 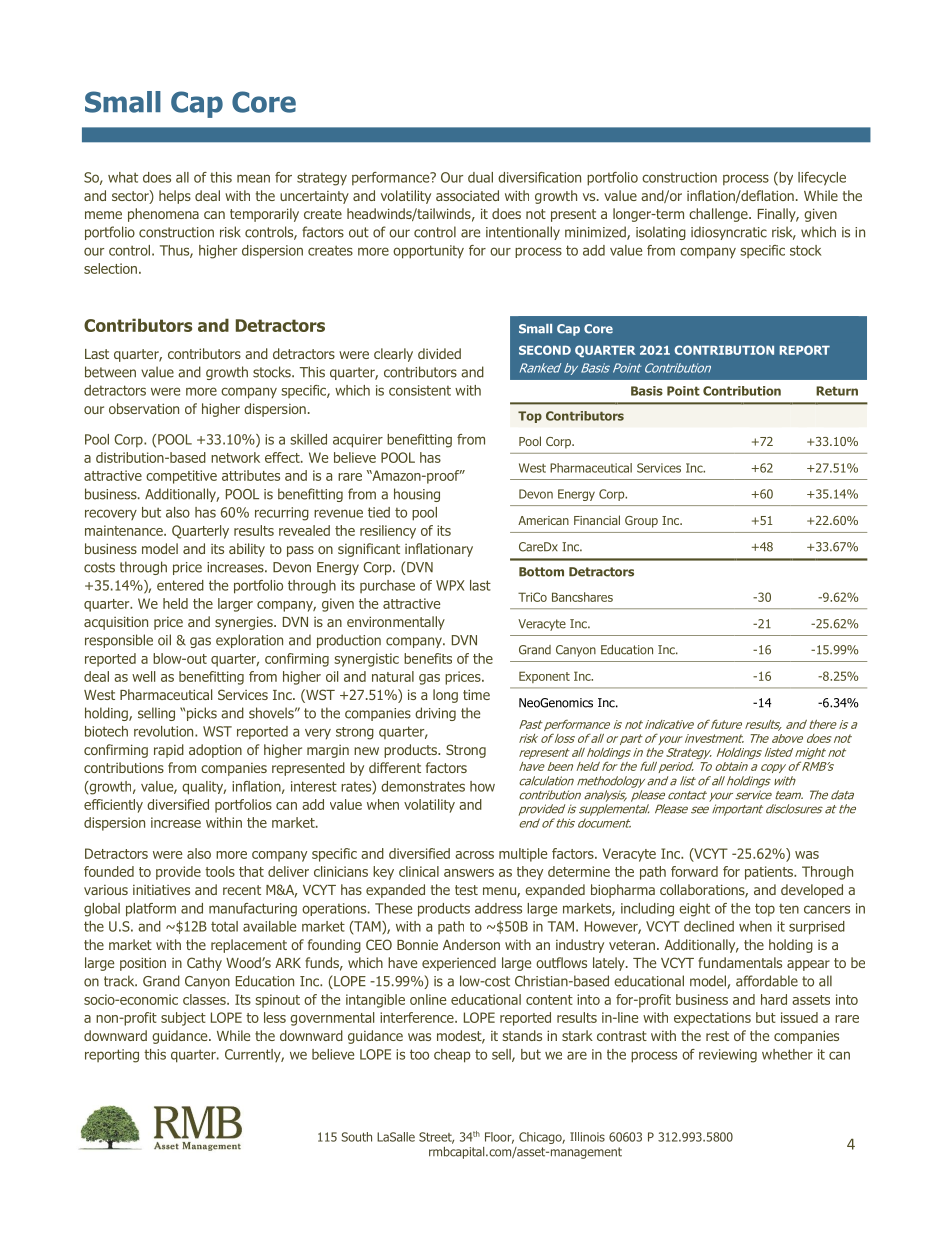 What do you see at coordinates (467, 195) in the image?
I see `associated` at bounding box center [467, 195].
